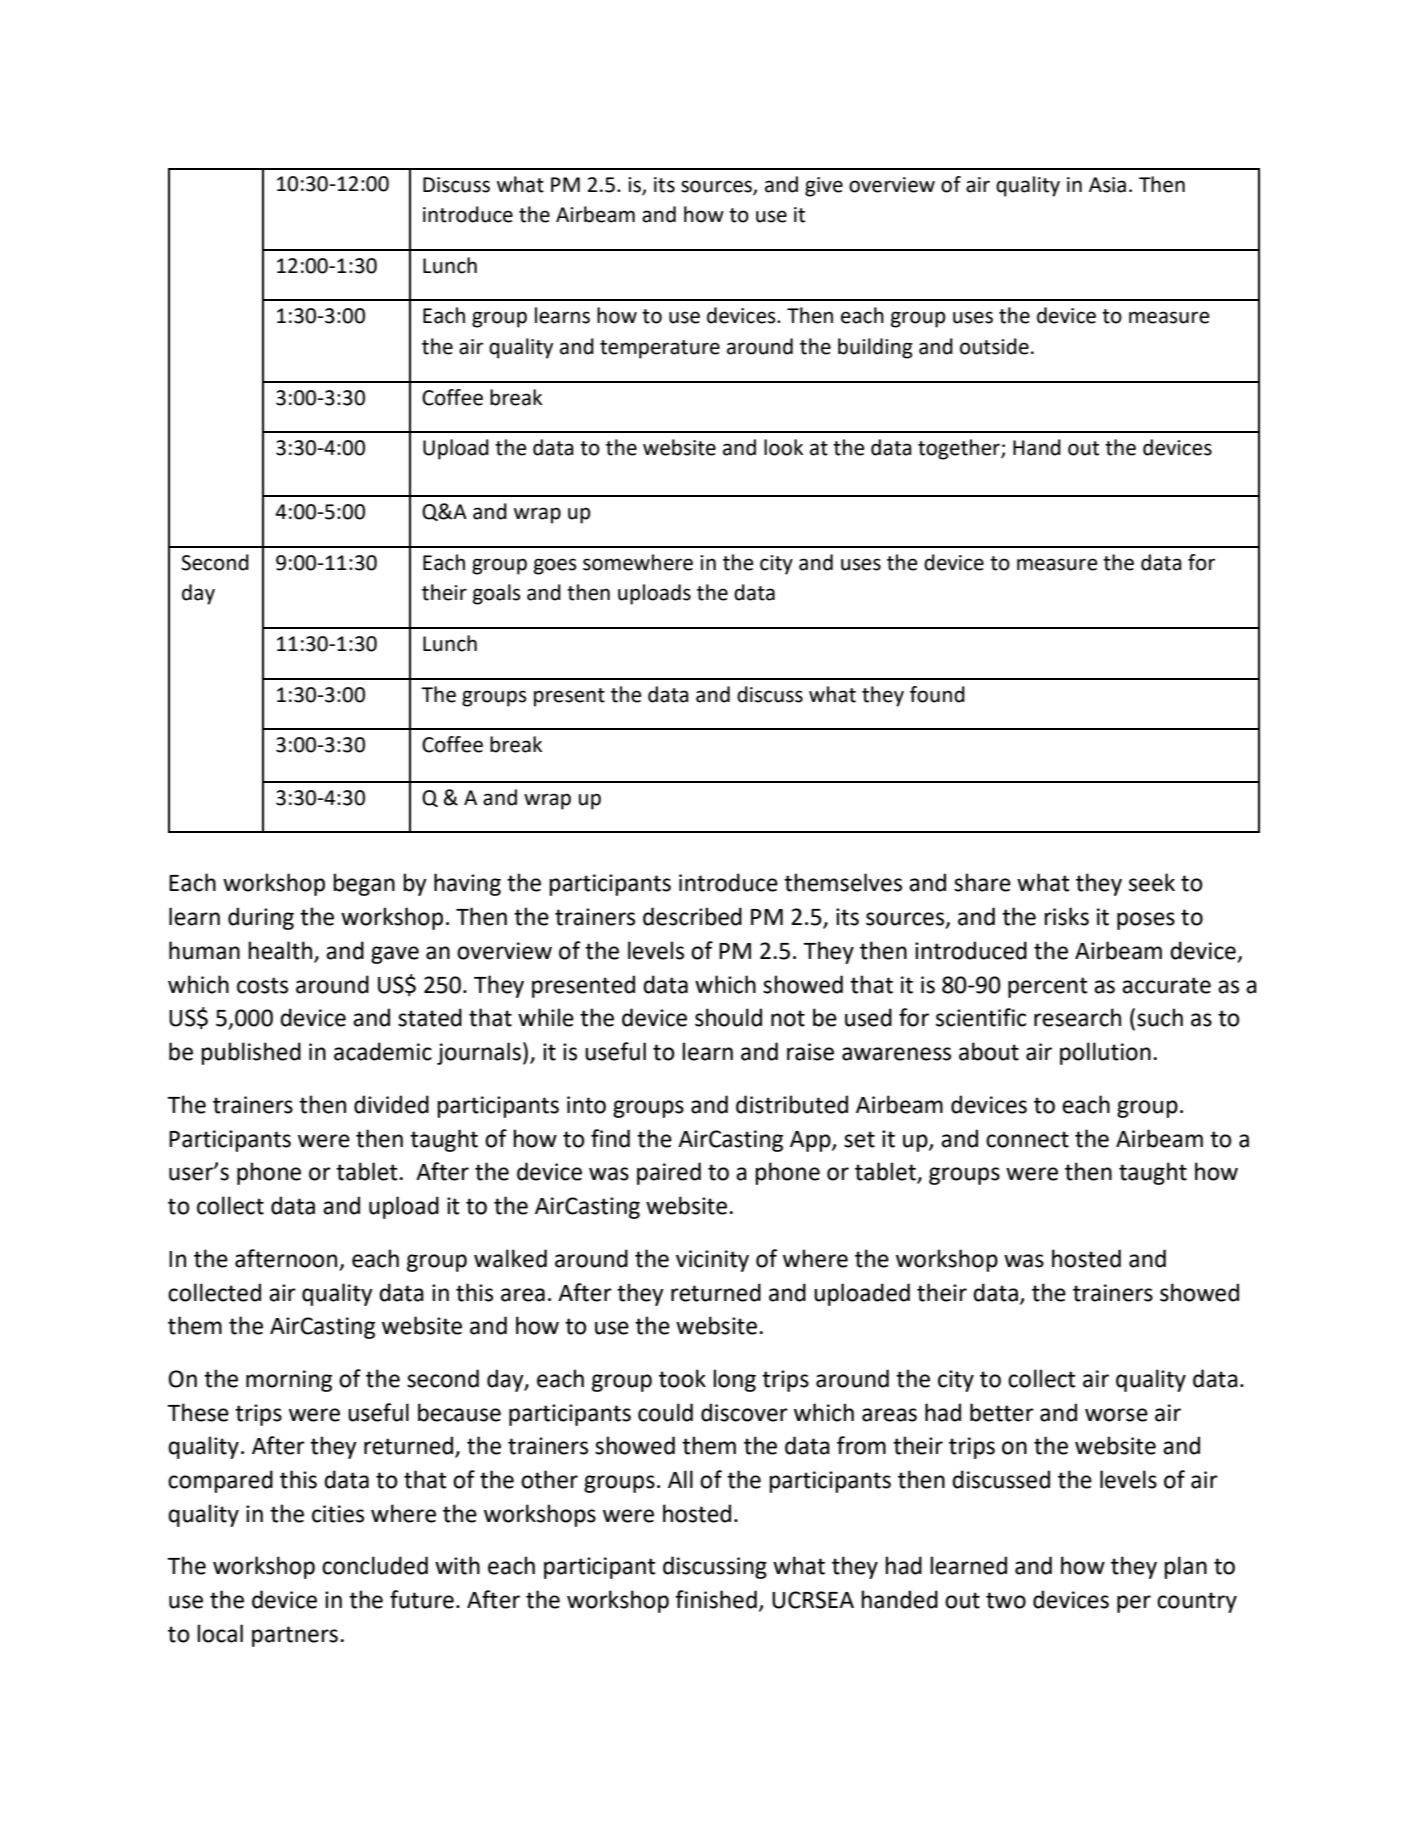  Describe the element at coordinates (1107, 185) in the image. I see `Asia` at that location.
